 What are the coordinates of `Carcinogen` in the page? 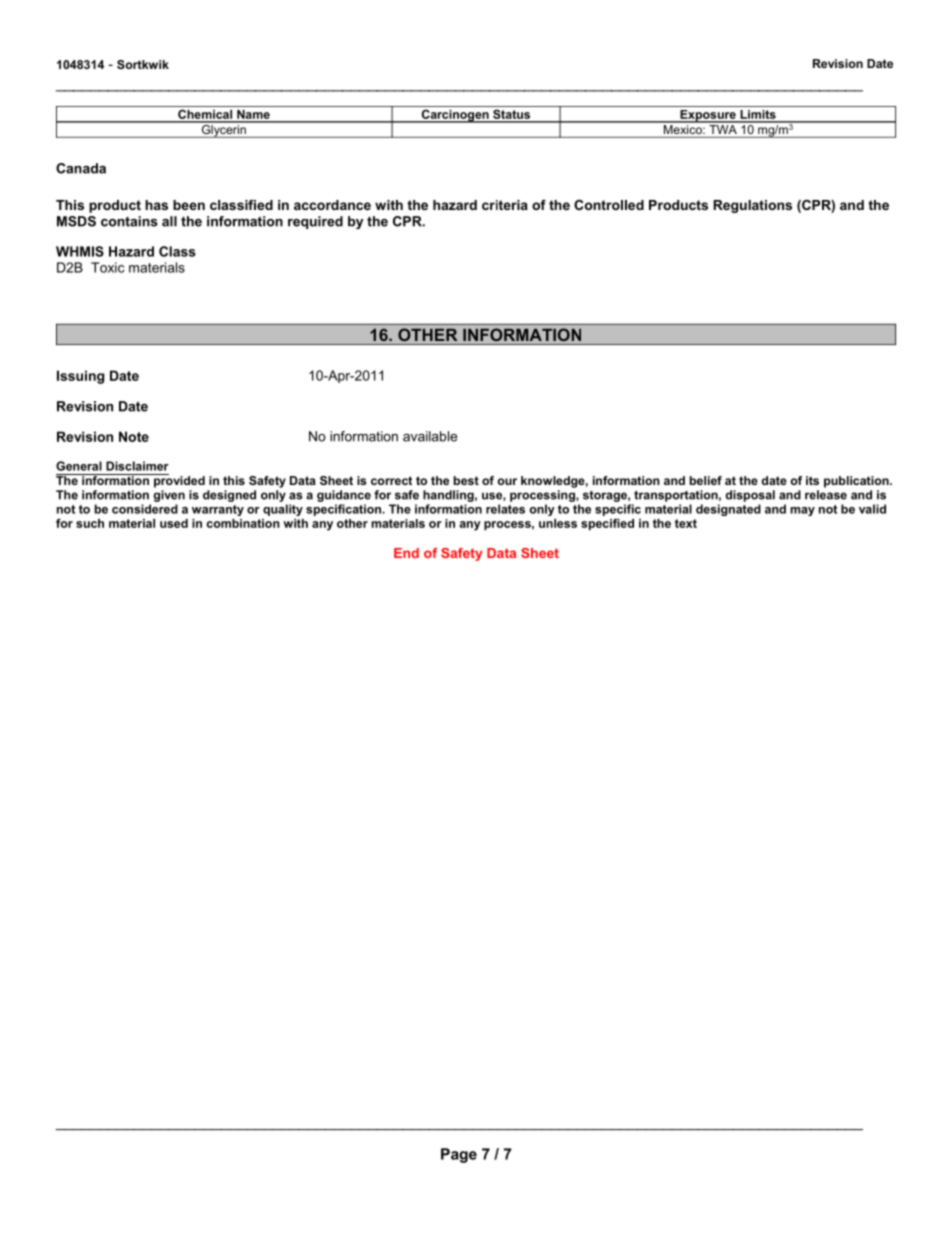 It's located at (455, 116).
